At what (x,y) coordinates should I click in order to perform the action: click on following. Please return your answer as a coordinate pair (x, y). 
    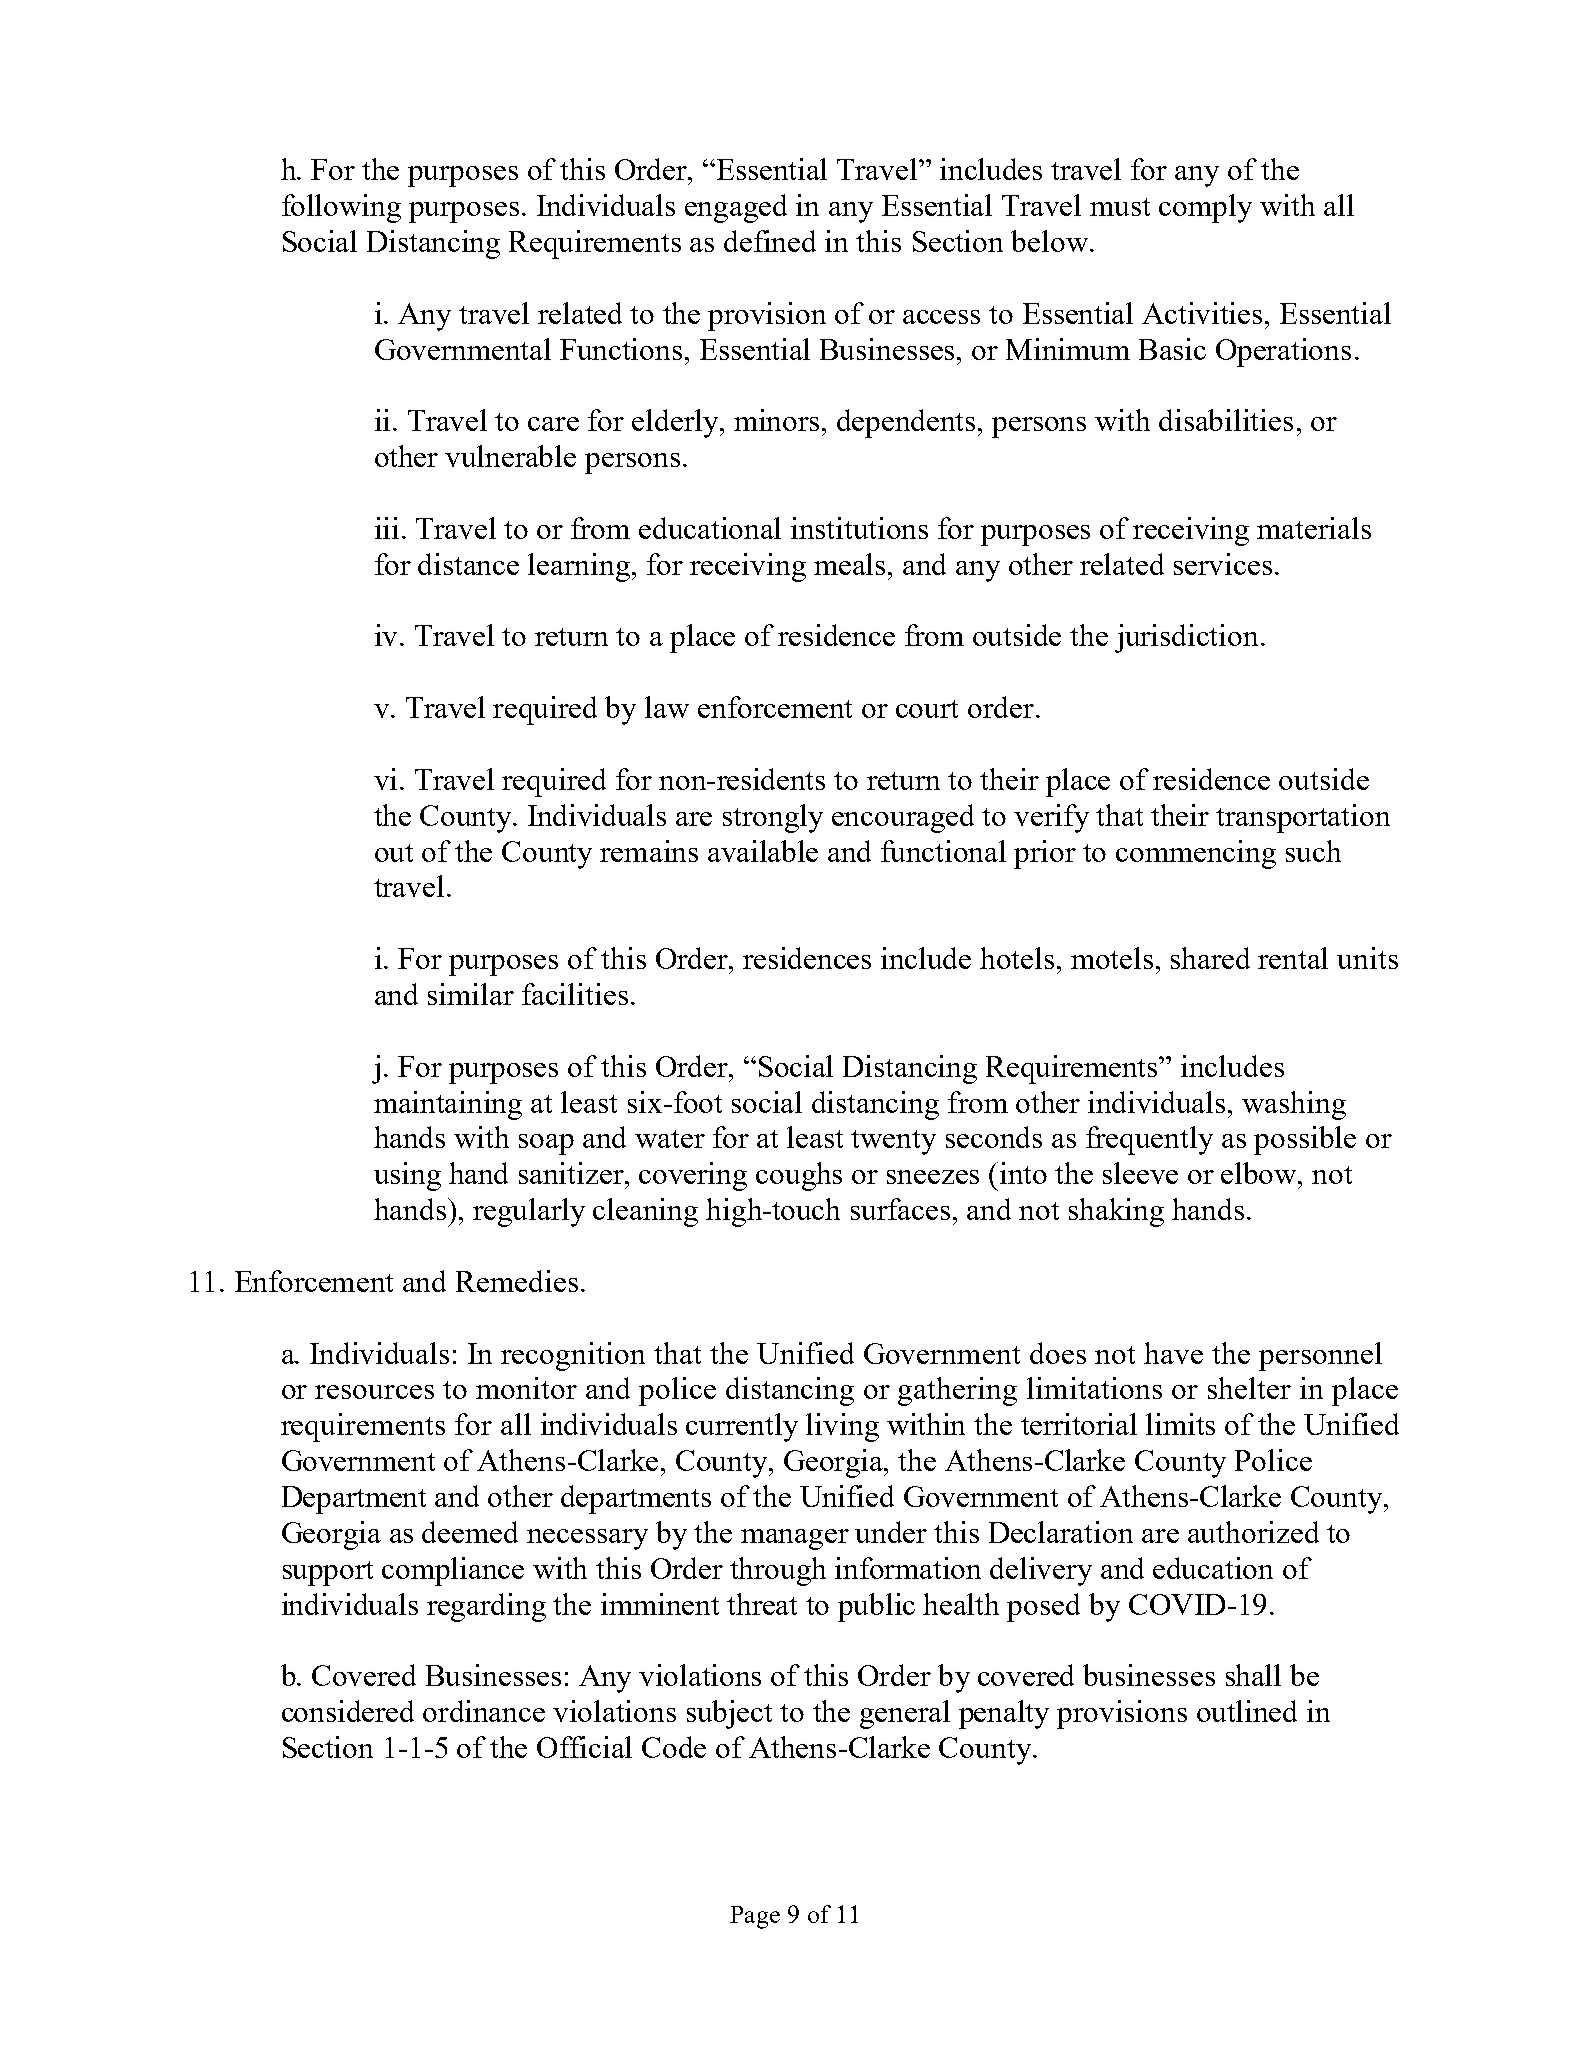
    Looking at the image, I should click on (341, 208).
